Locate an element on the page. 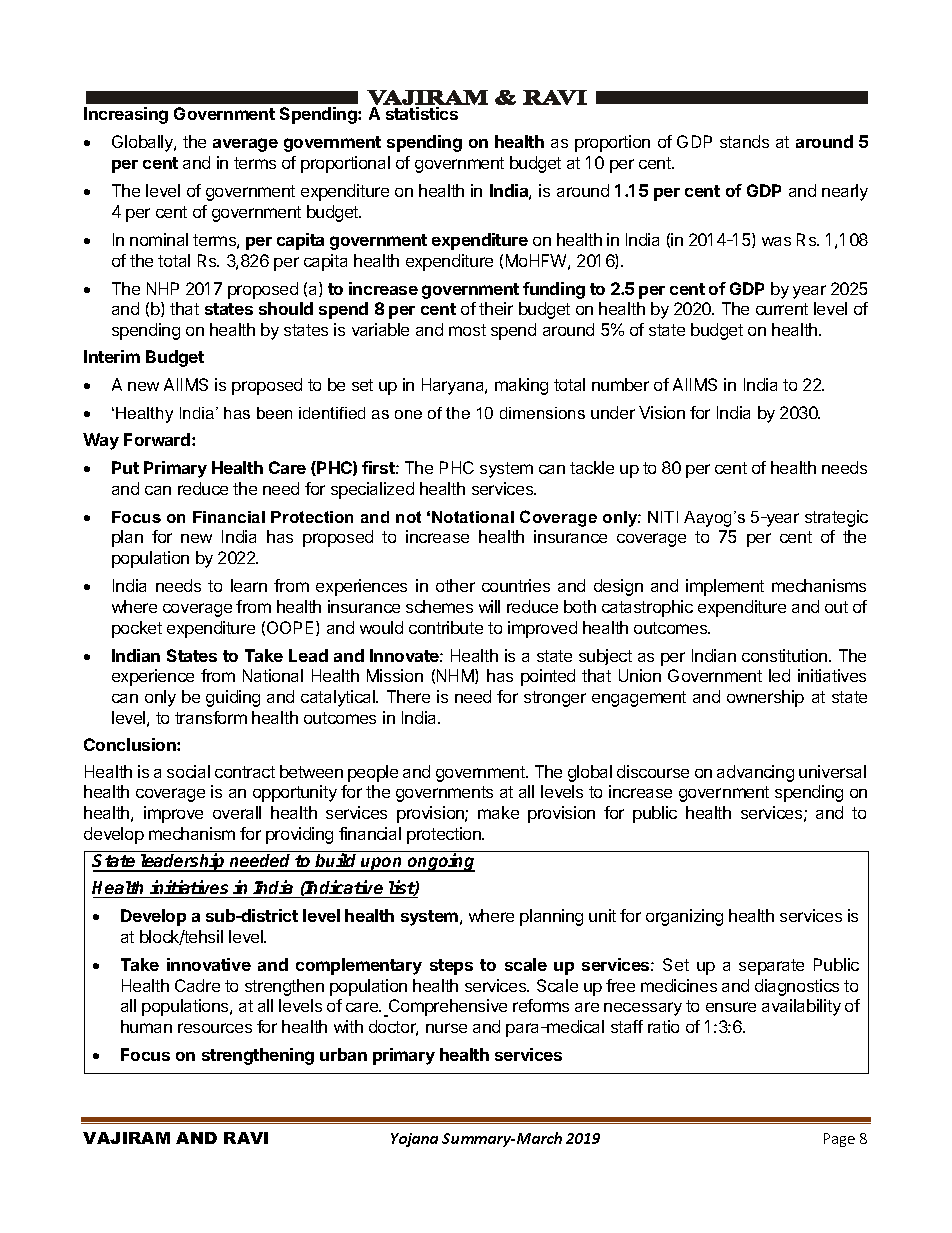 The width and height of the page is (952, 1233). Notational is located at coordinates (473, 517).
